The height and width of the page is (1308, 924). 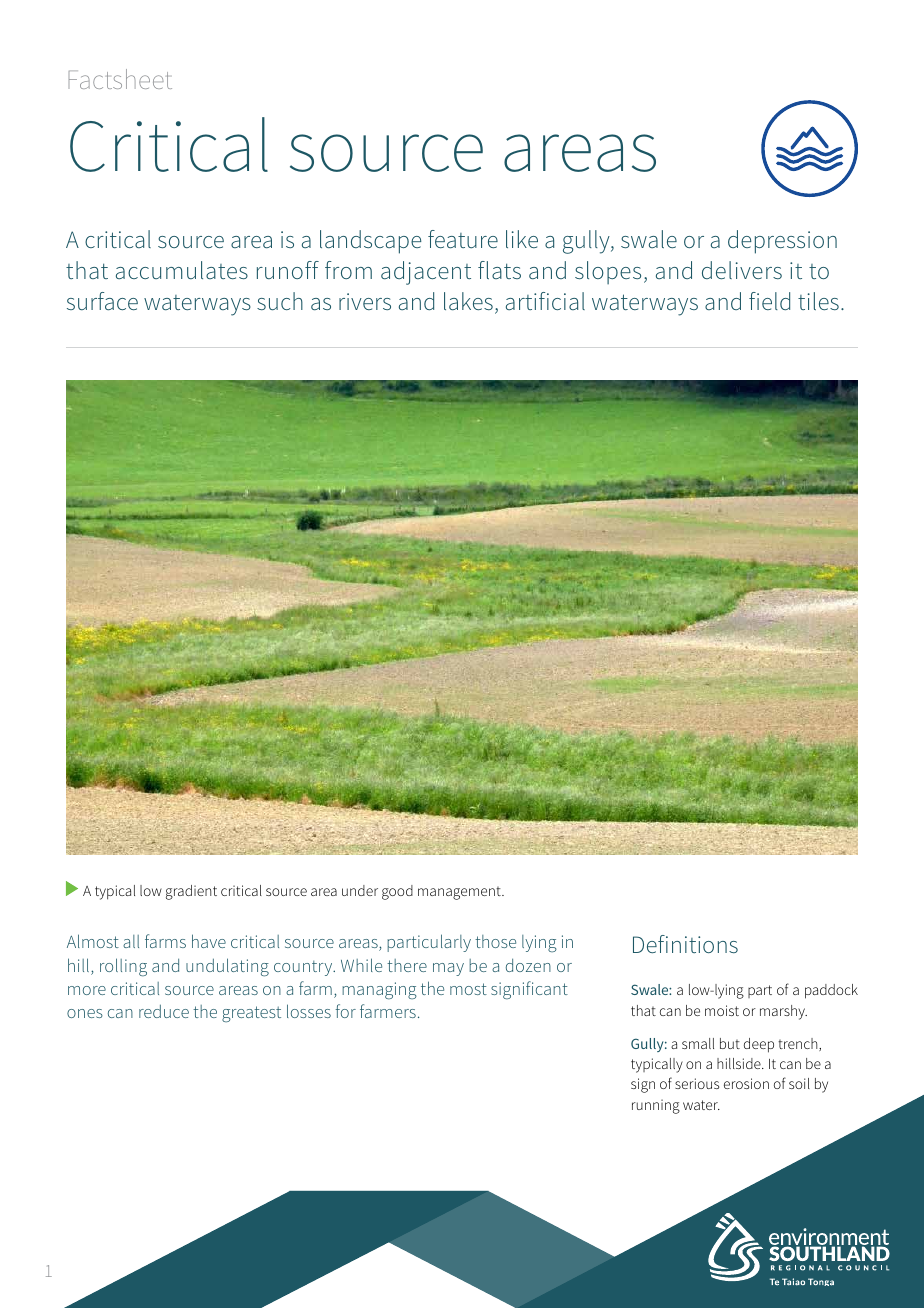 I want to click on field, so click(x=769, y=301).
